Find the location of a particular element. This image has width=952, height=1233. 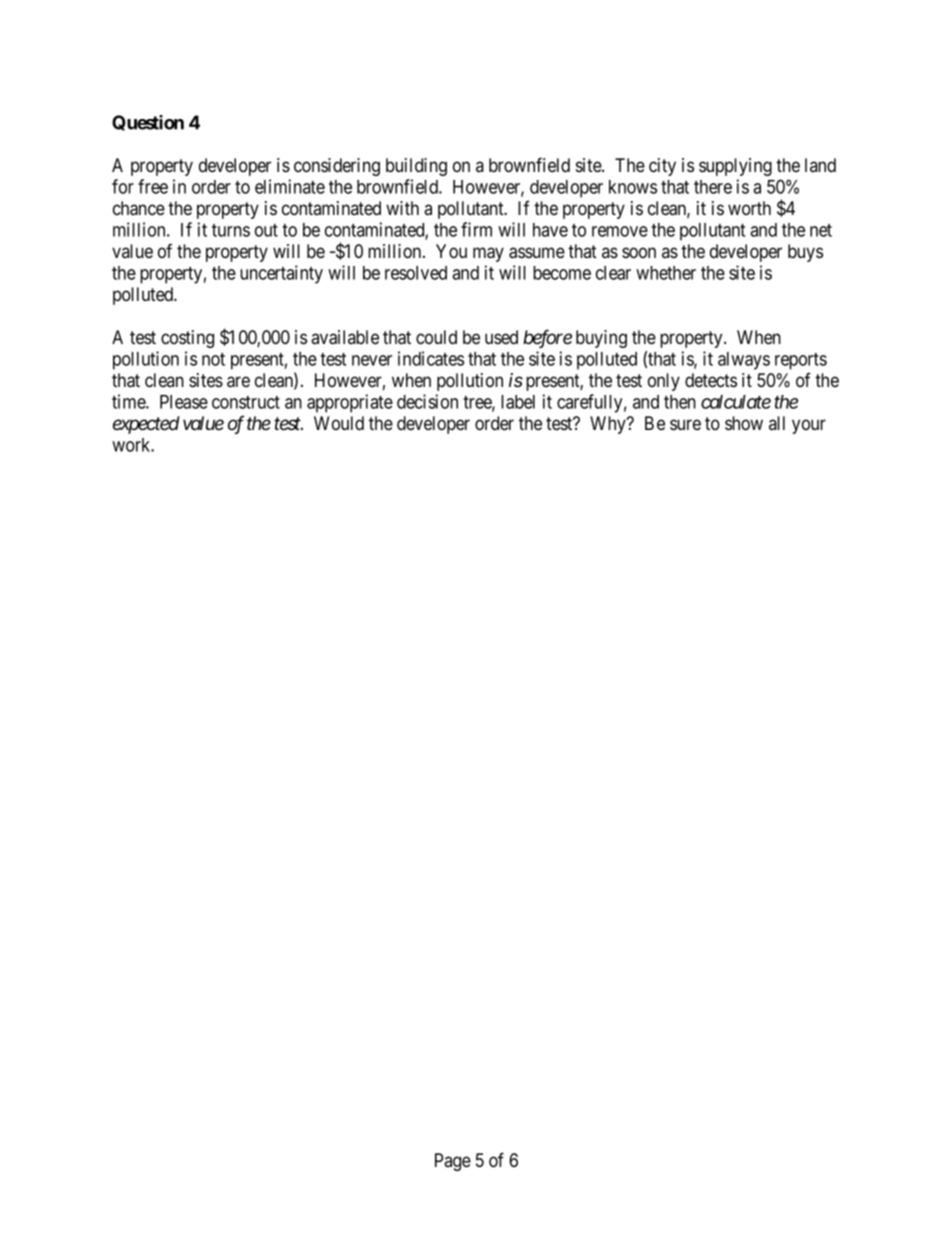

Would is located at coordinates (339, 423).
